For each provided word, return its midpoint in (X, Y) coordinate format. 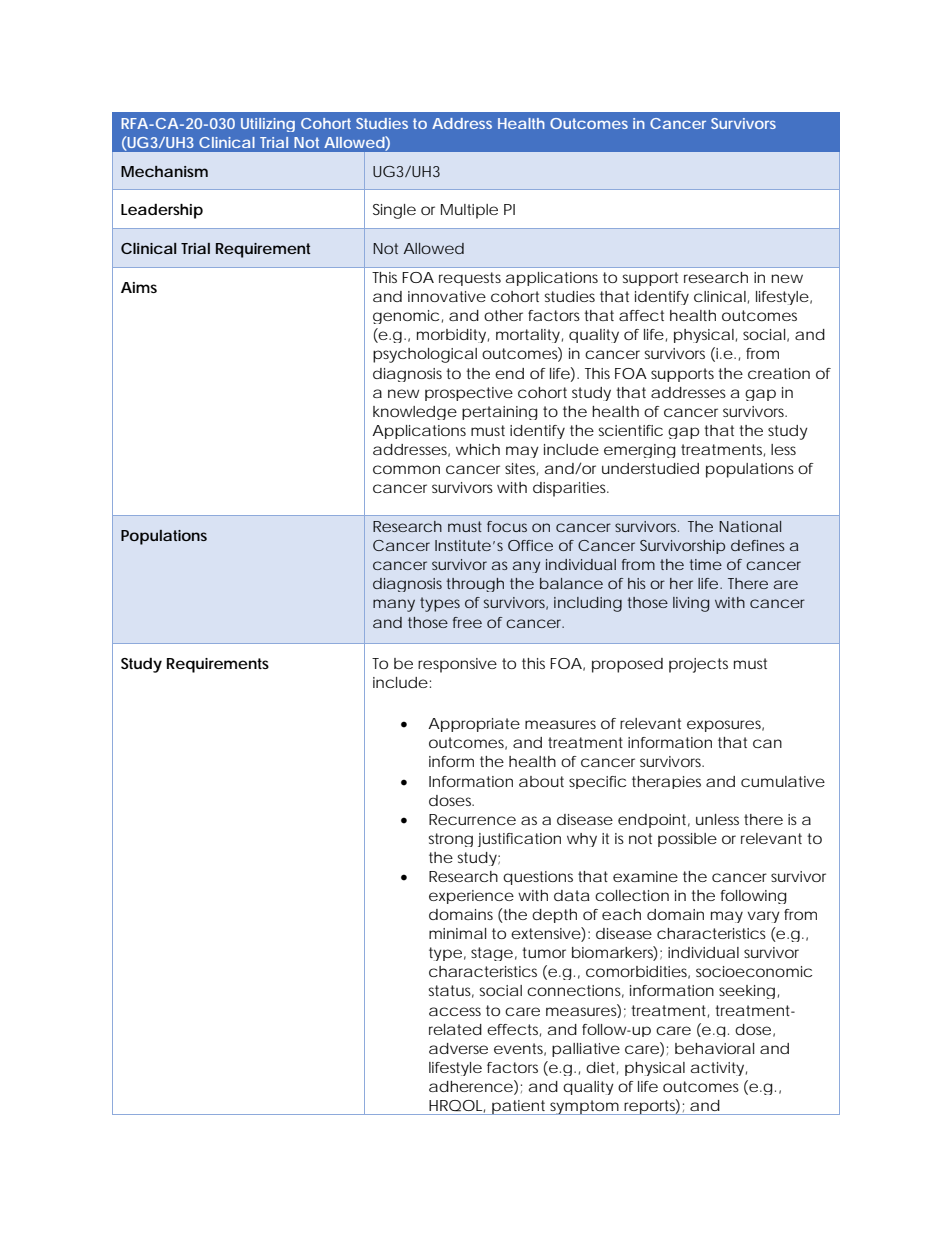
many (394, 605)
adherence (471, 1086)
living (691, 604)
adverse (458, 1048)
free (467, 622)
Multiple (469, 211)
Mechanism (164, 171)
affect (641, 315)
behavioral (714, 1048)
